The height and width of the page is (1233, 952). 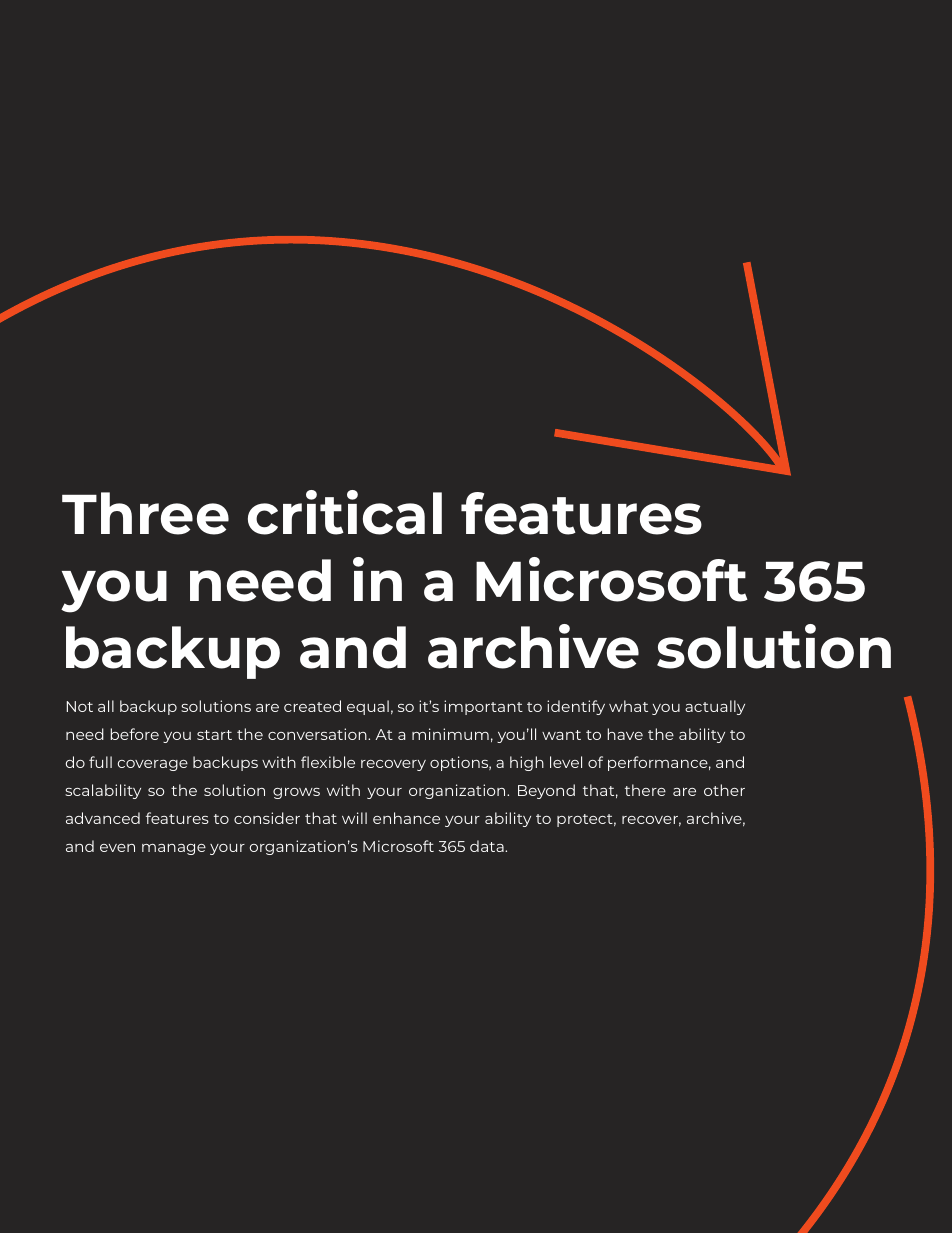 What do you see at coordinates (153, 765) in the page?
I see `coverage` at bounding box center [153, 765].
